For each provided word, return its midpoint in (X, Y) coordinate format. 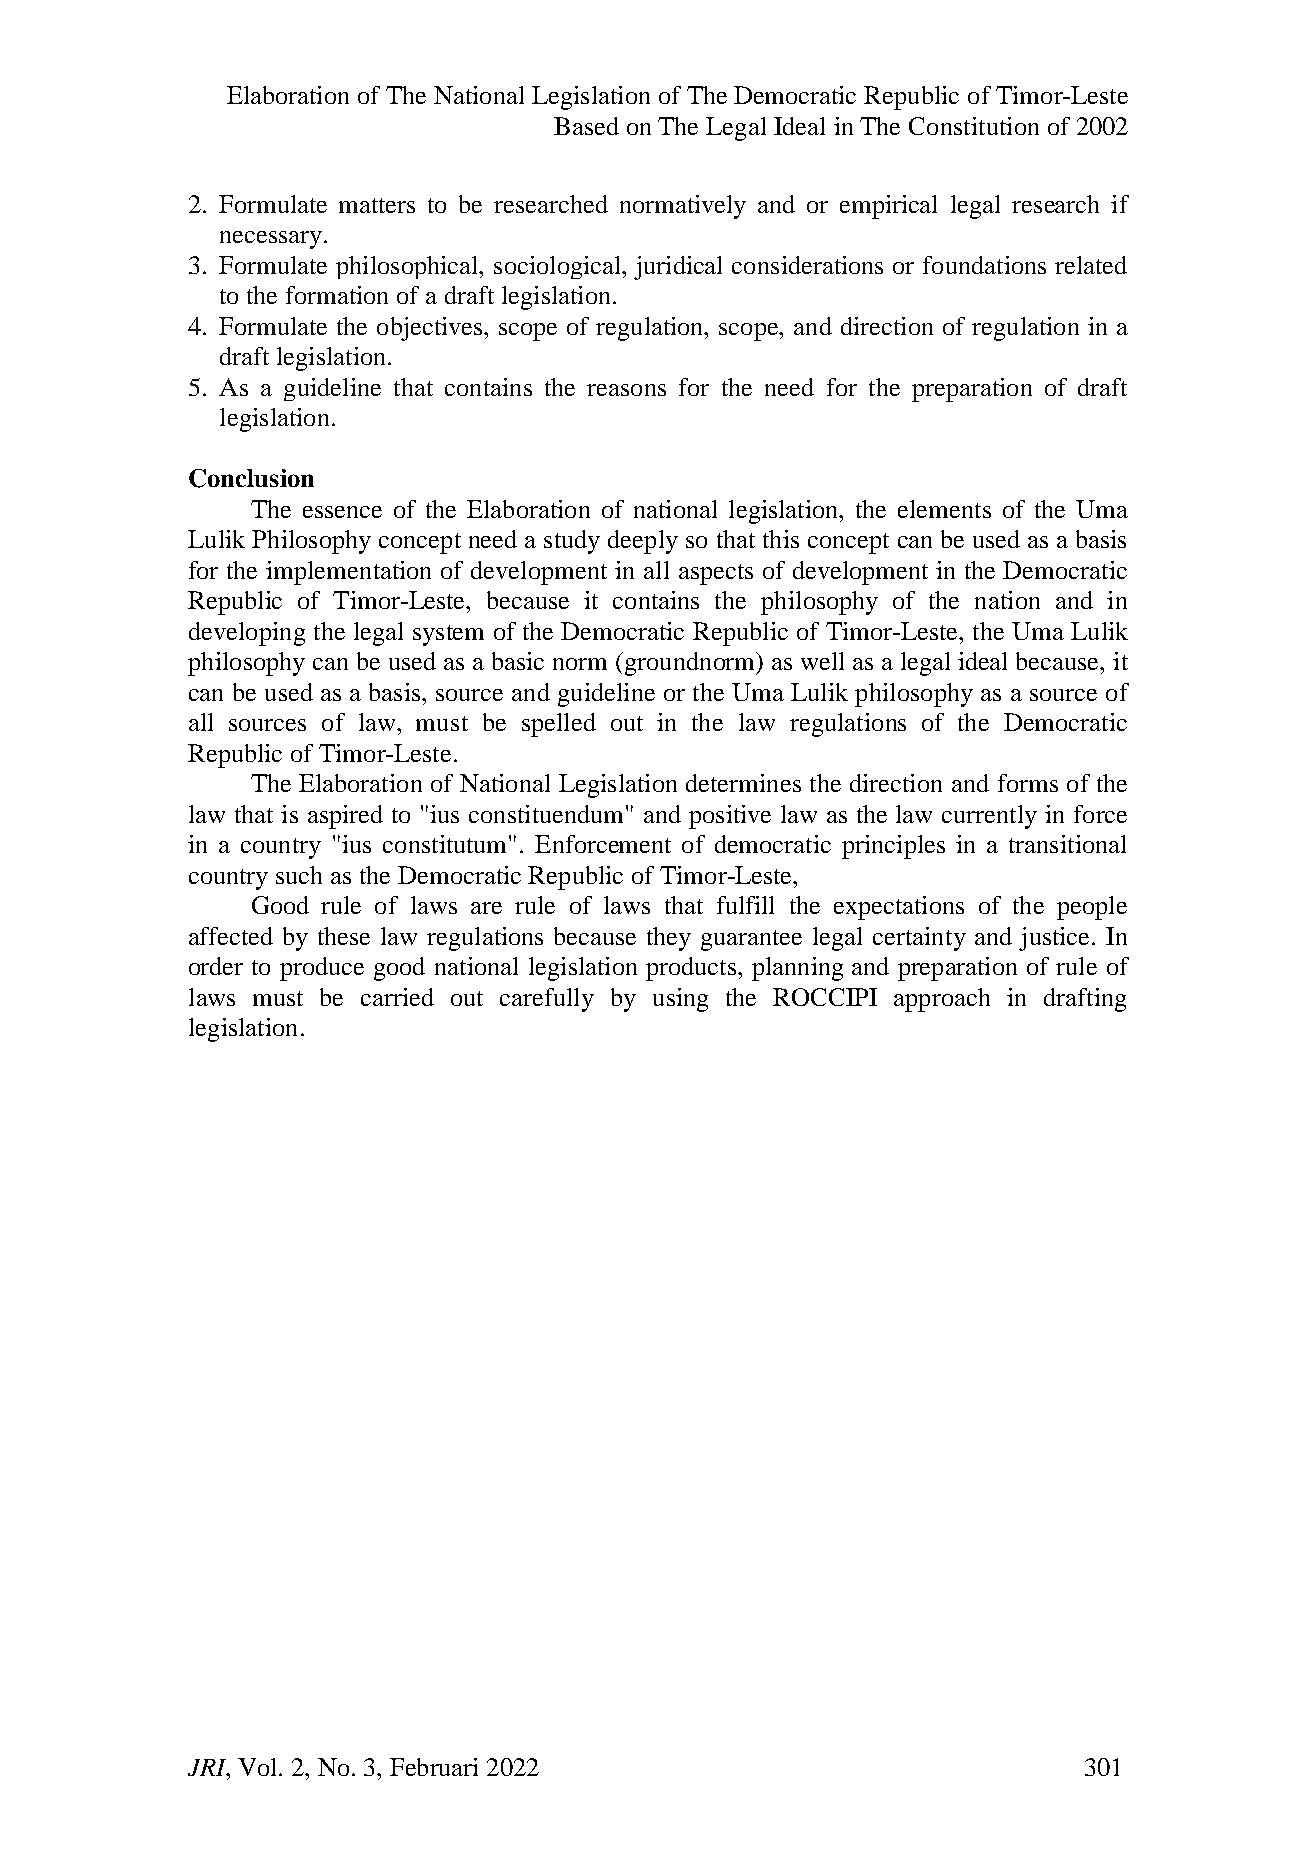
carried (397, 997)
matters (377, 205)
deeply (643, 542)
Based (586, 126)
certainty (919, 939)
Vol (259, 1767)
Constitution (974, 126)
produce (322, 969)
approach (942, 1000)
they (669, 939)
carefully (547, 1000)
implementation (348, 573)
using (680, 1000)
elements (944, 509)
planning (797, 969)
